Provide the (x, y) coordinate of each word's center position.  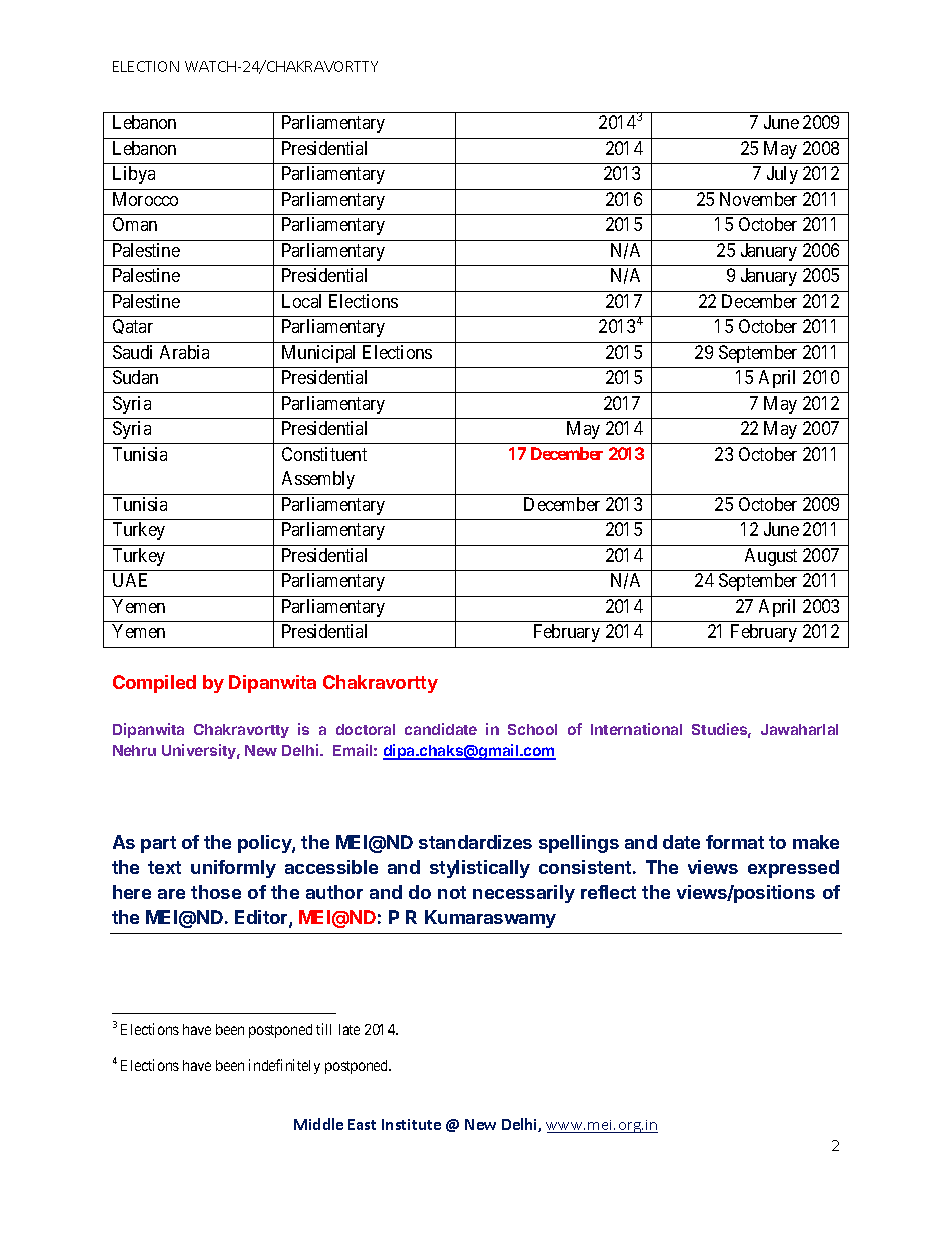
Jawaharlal (799, 729)
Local (301, 301)
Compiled (154, 684)
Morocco (145, 199)
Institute (411, 1124)
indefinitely (284, 1066)
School (532, 729)
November (758, 199)
